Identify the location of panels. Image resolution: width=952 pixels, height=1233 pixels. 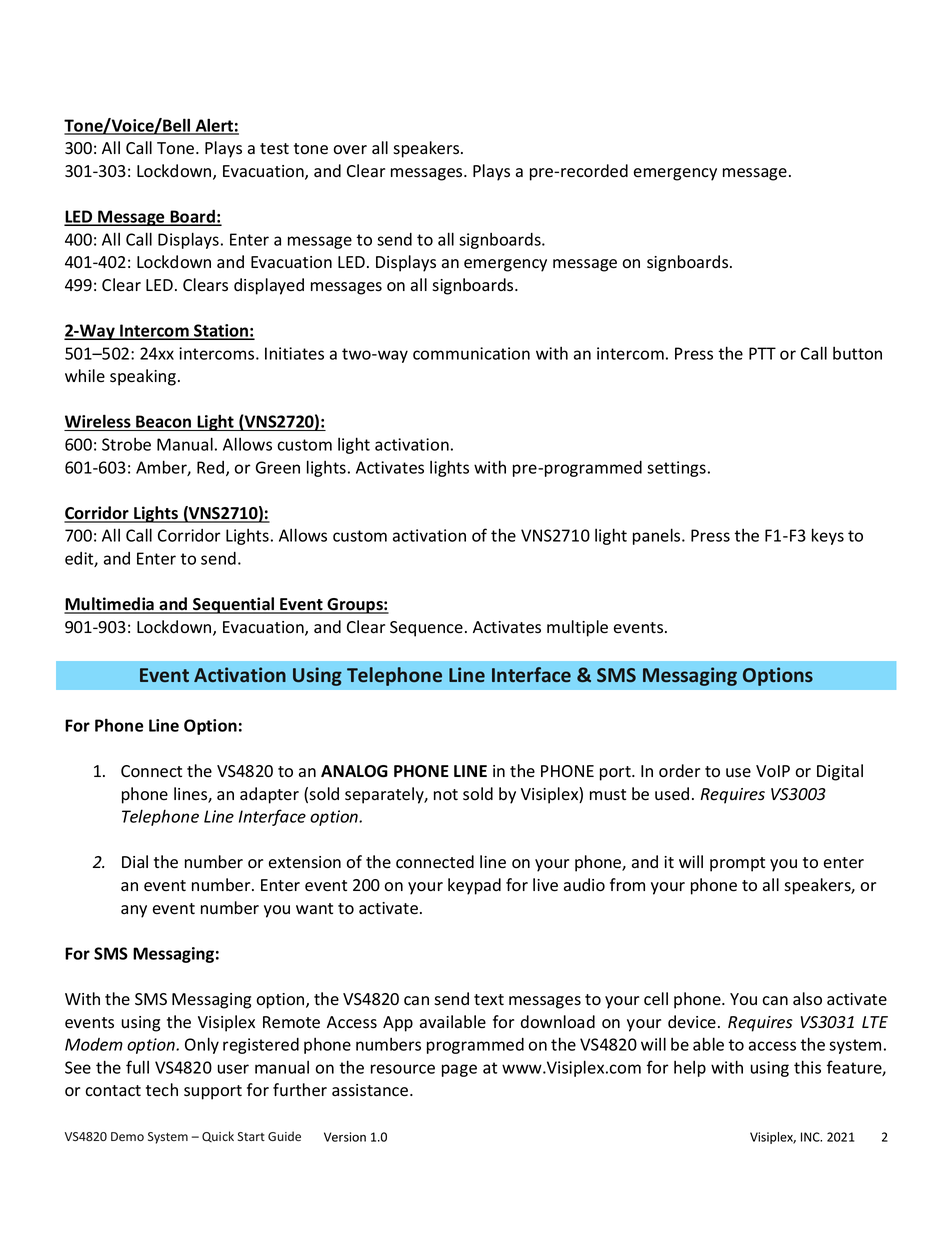
(658, 536).
